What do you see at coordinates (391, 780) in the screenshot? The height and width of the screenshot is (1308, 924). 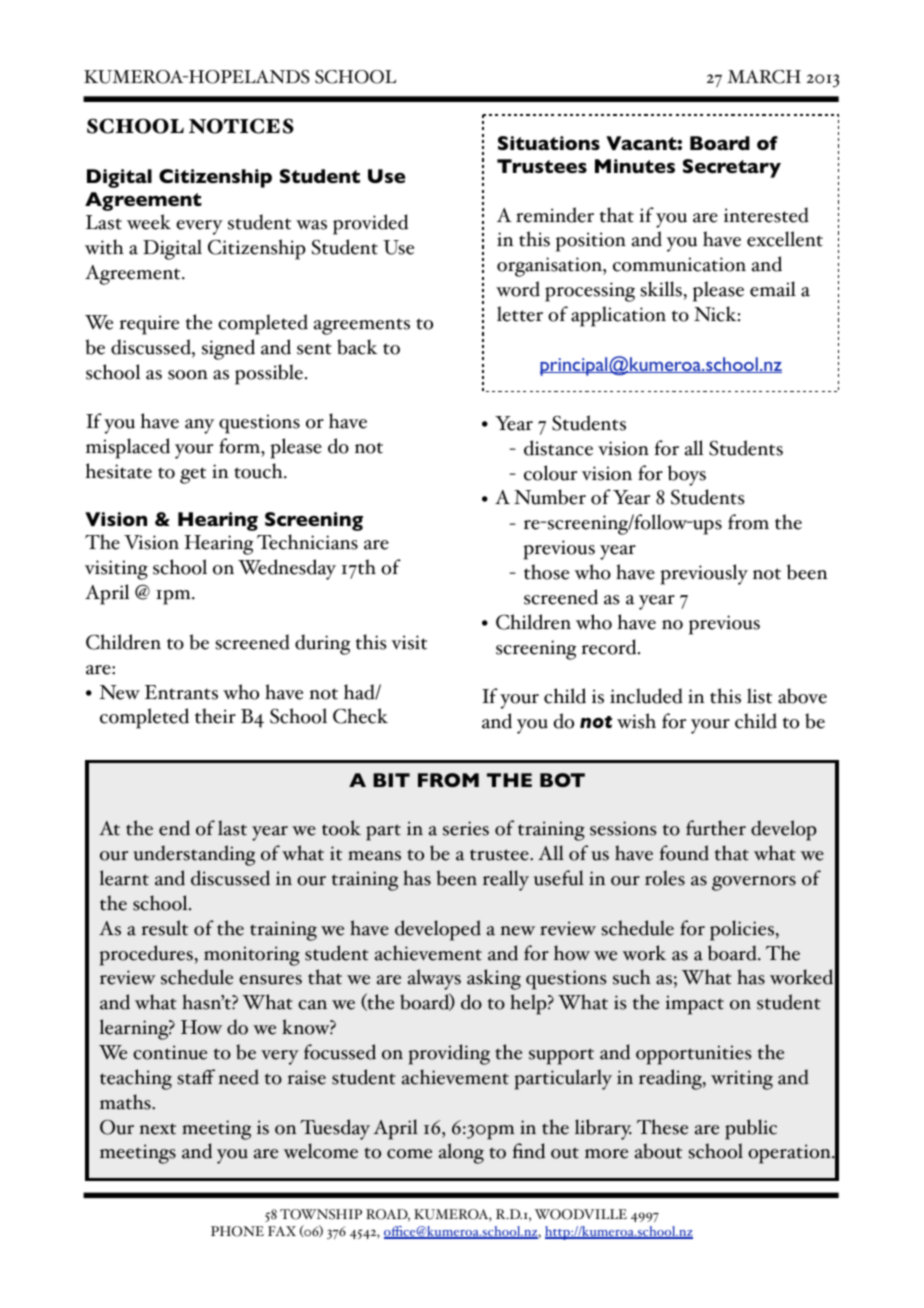 I see `BIT` at bounding box center [391, 780].
